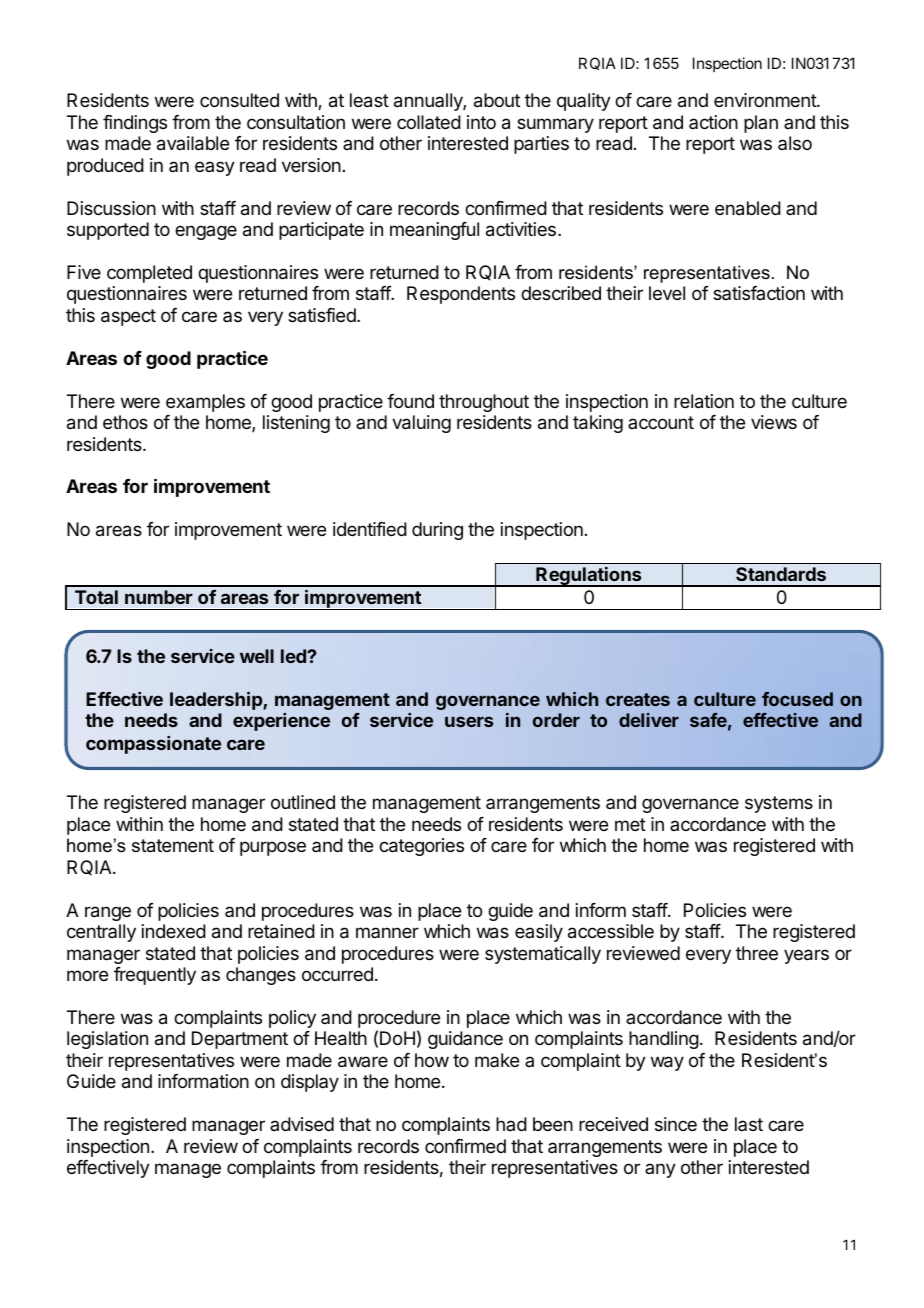 This screenshot has height=1308, width=924. I want to click on examples, so click(205, 403).
